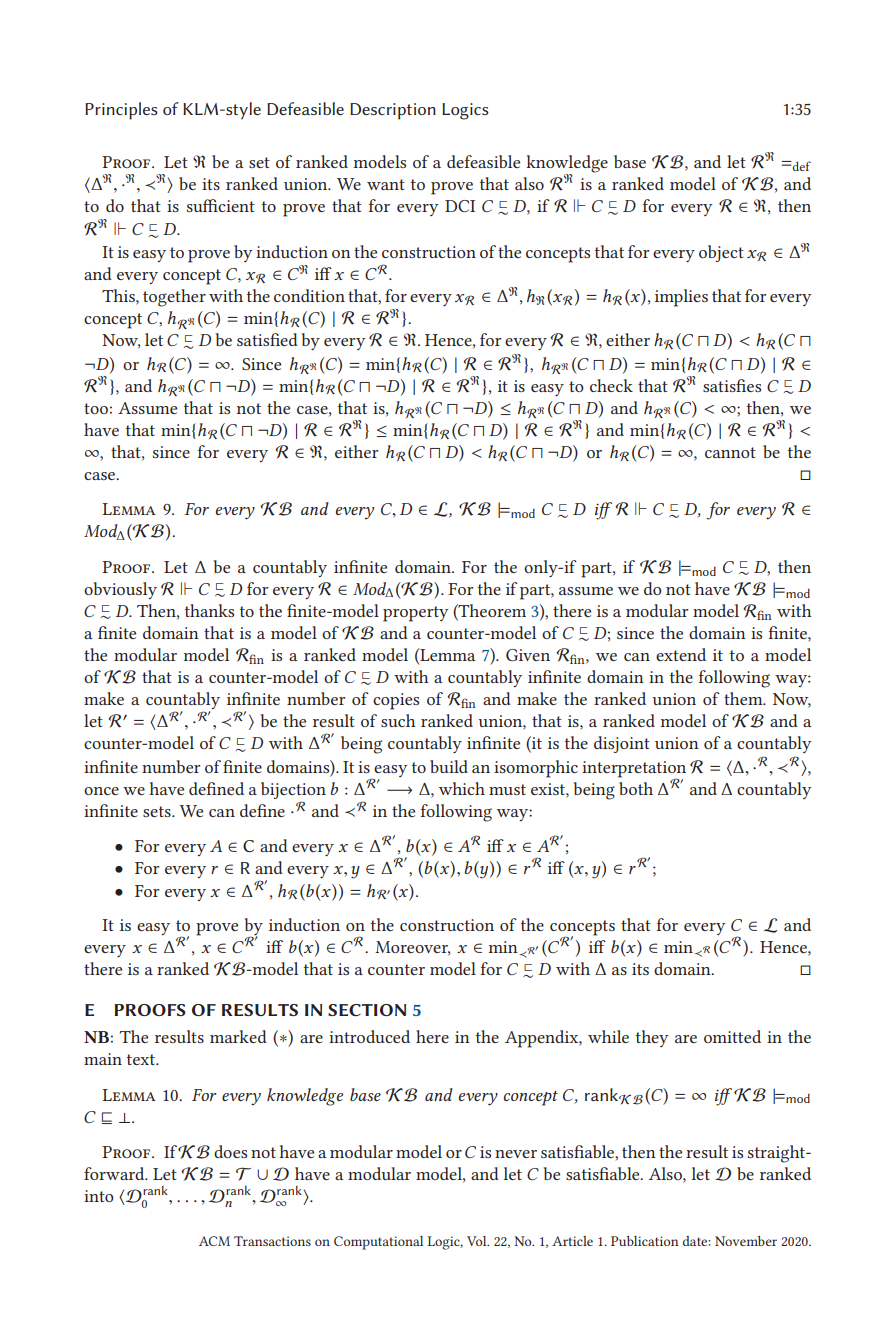  I want to click on property, so click(416, 614).
